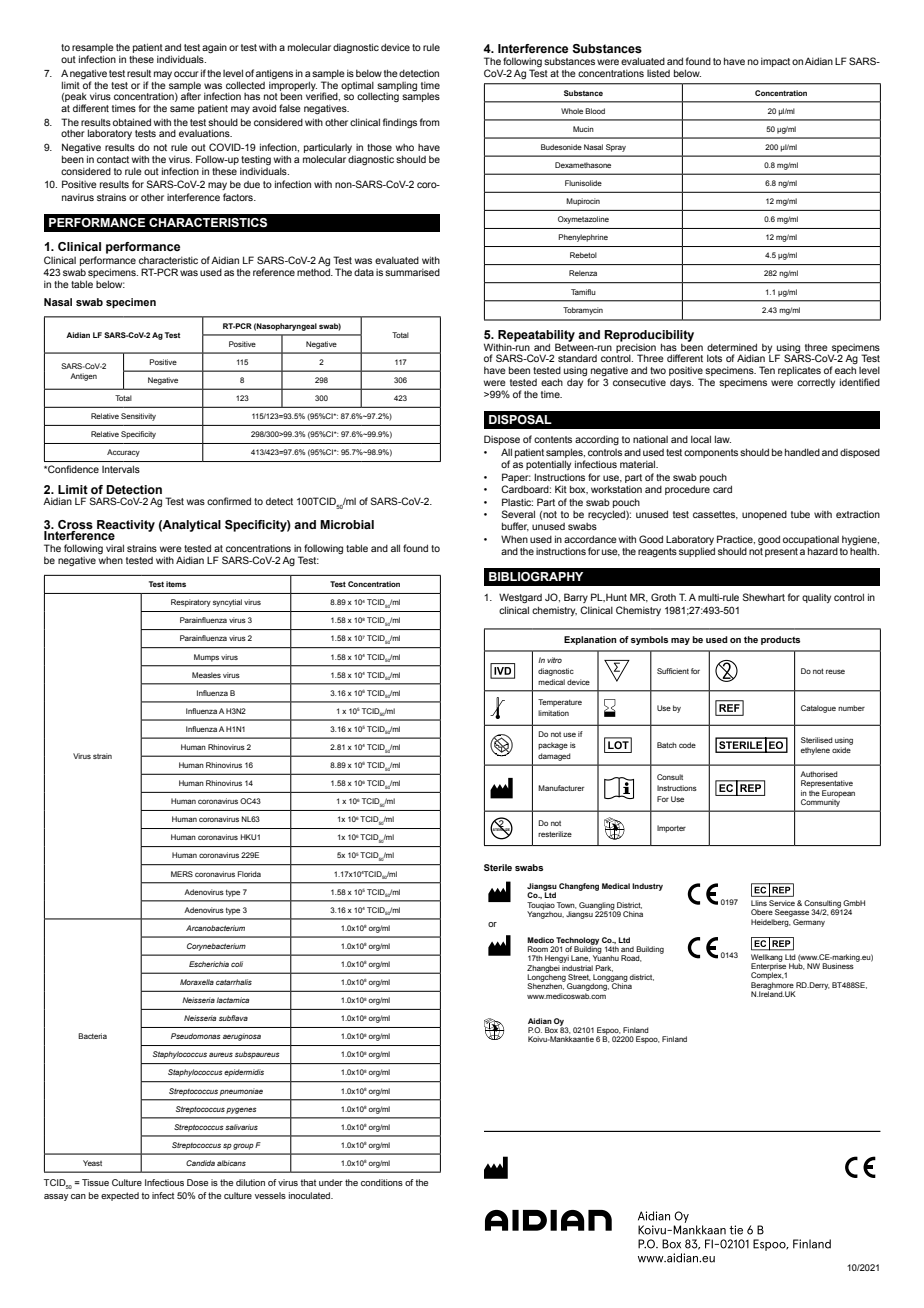  What do you see at coordinates (186, 74) in the page?
I see `occur` at bounding box center [186, 74].
